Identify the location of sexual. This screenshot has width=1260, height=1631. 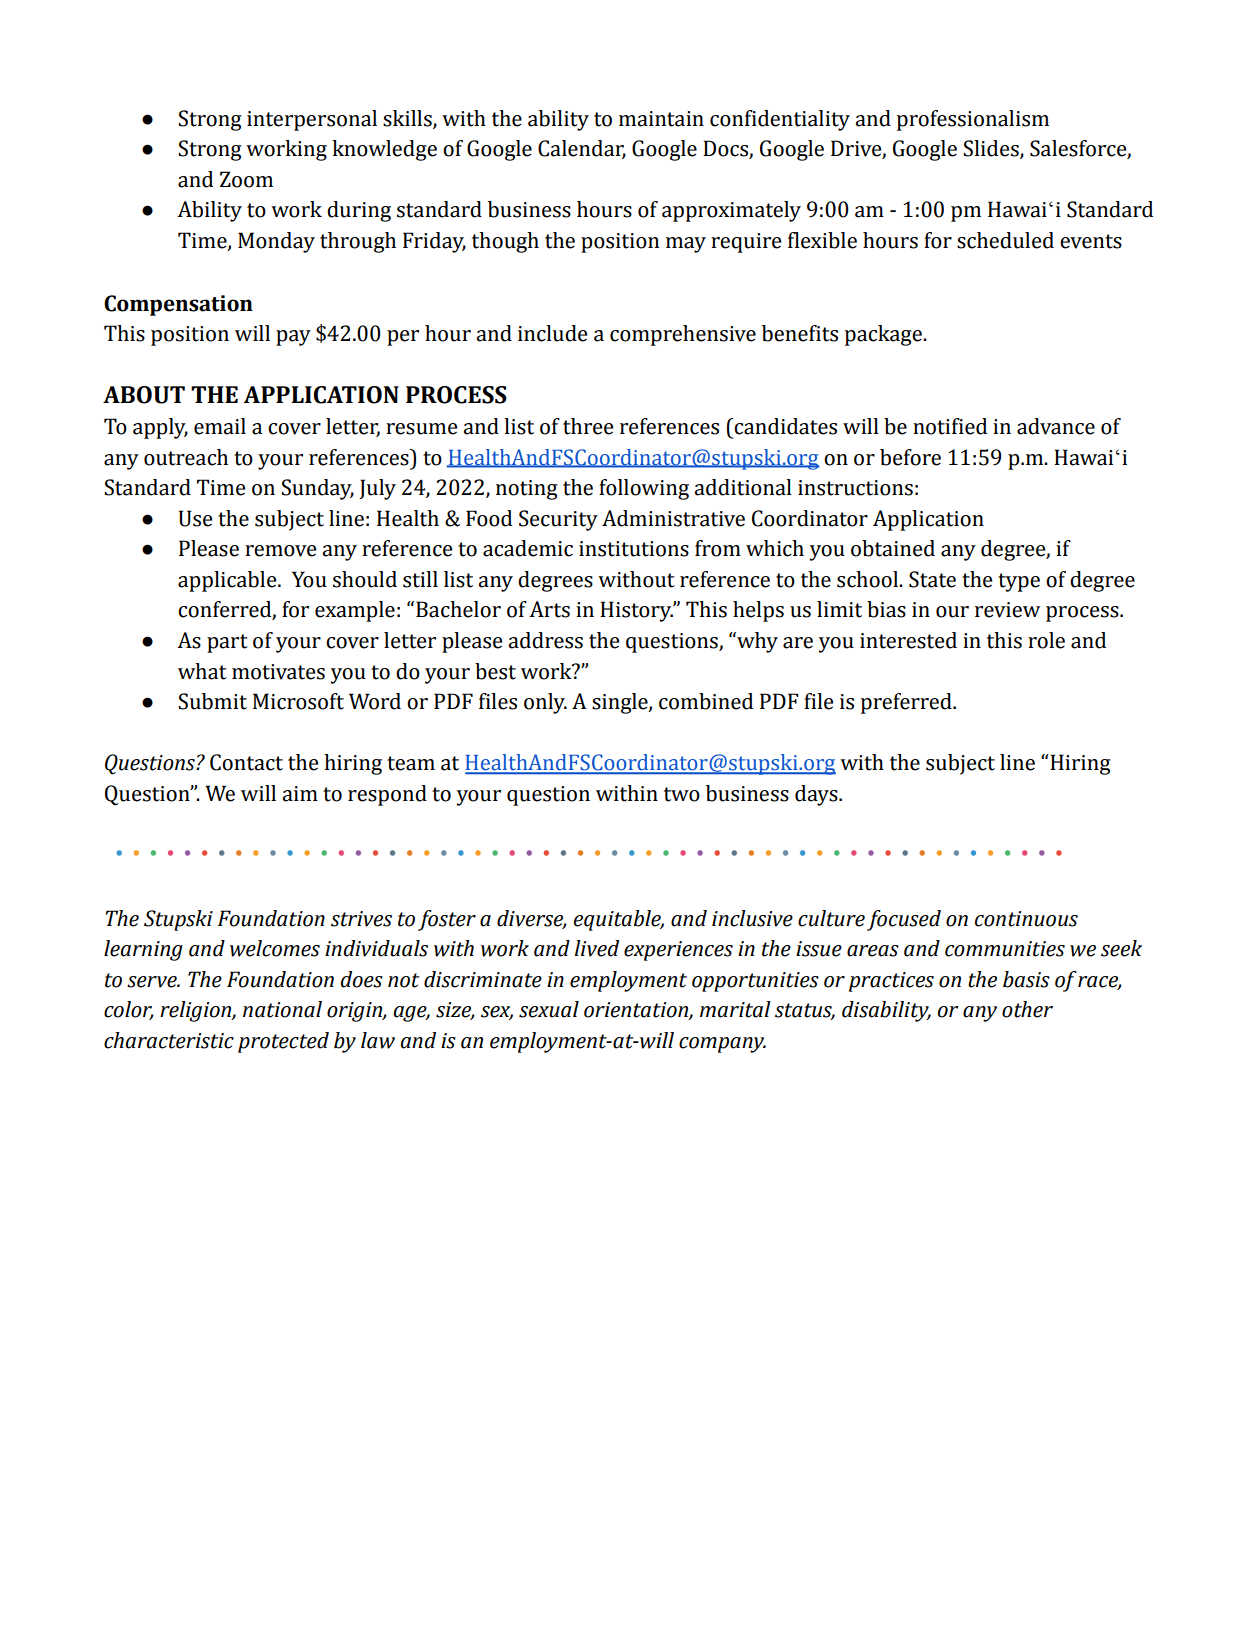
(549, 1009).
